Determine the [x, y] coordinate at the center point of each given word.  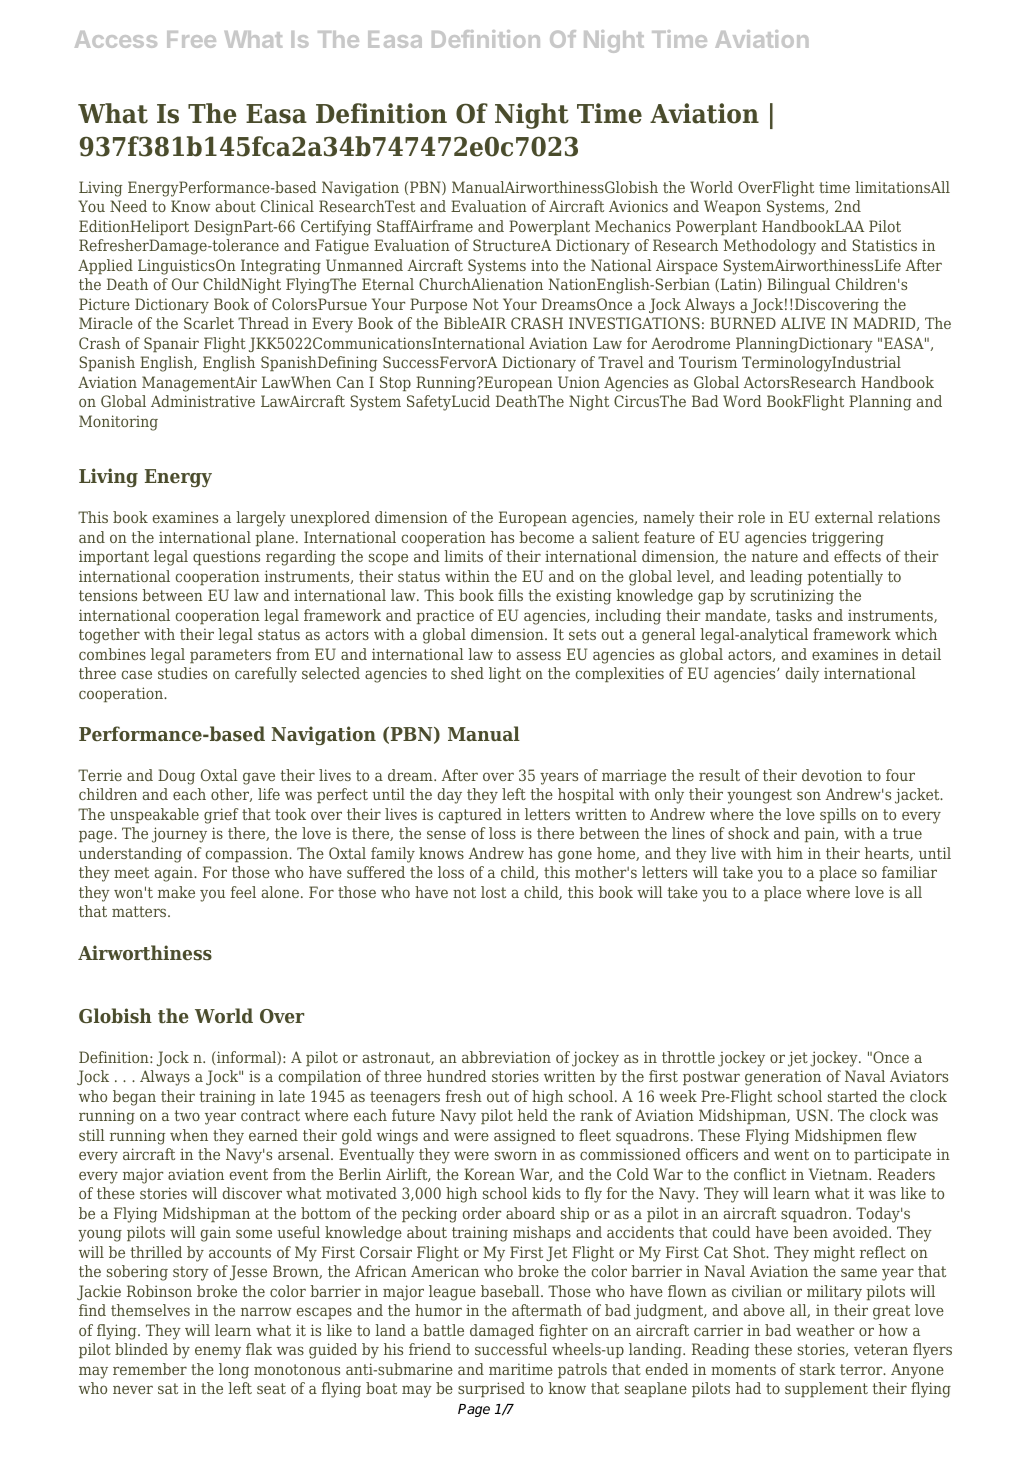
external [844, 517]
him [790, 853]
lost [493, 892]
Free [191, 39]
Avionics [638, 206]
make [176, 892]
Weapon [732, 207]
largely [261, 519]
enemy [218, 1352]
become [546, 537]
